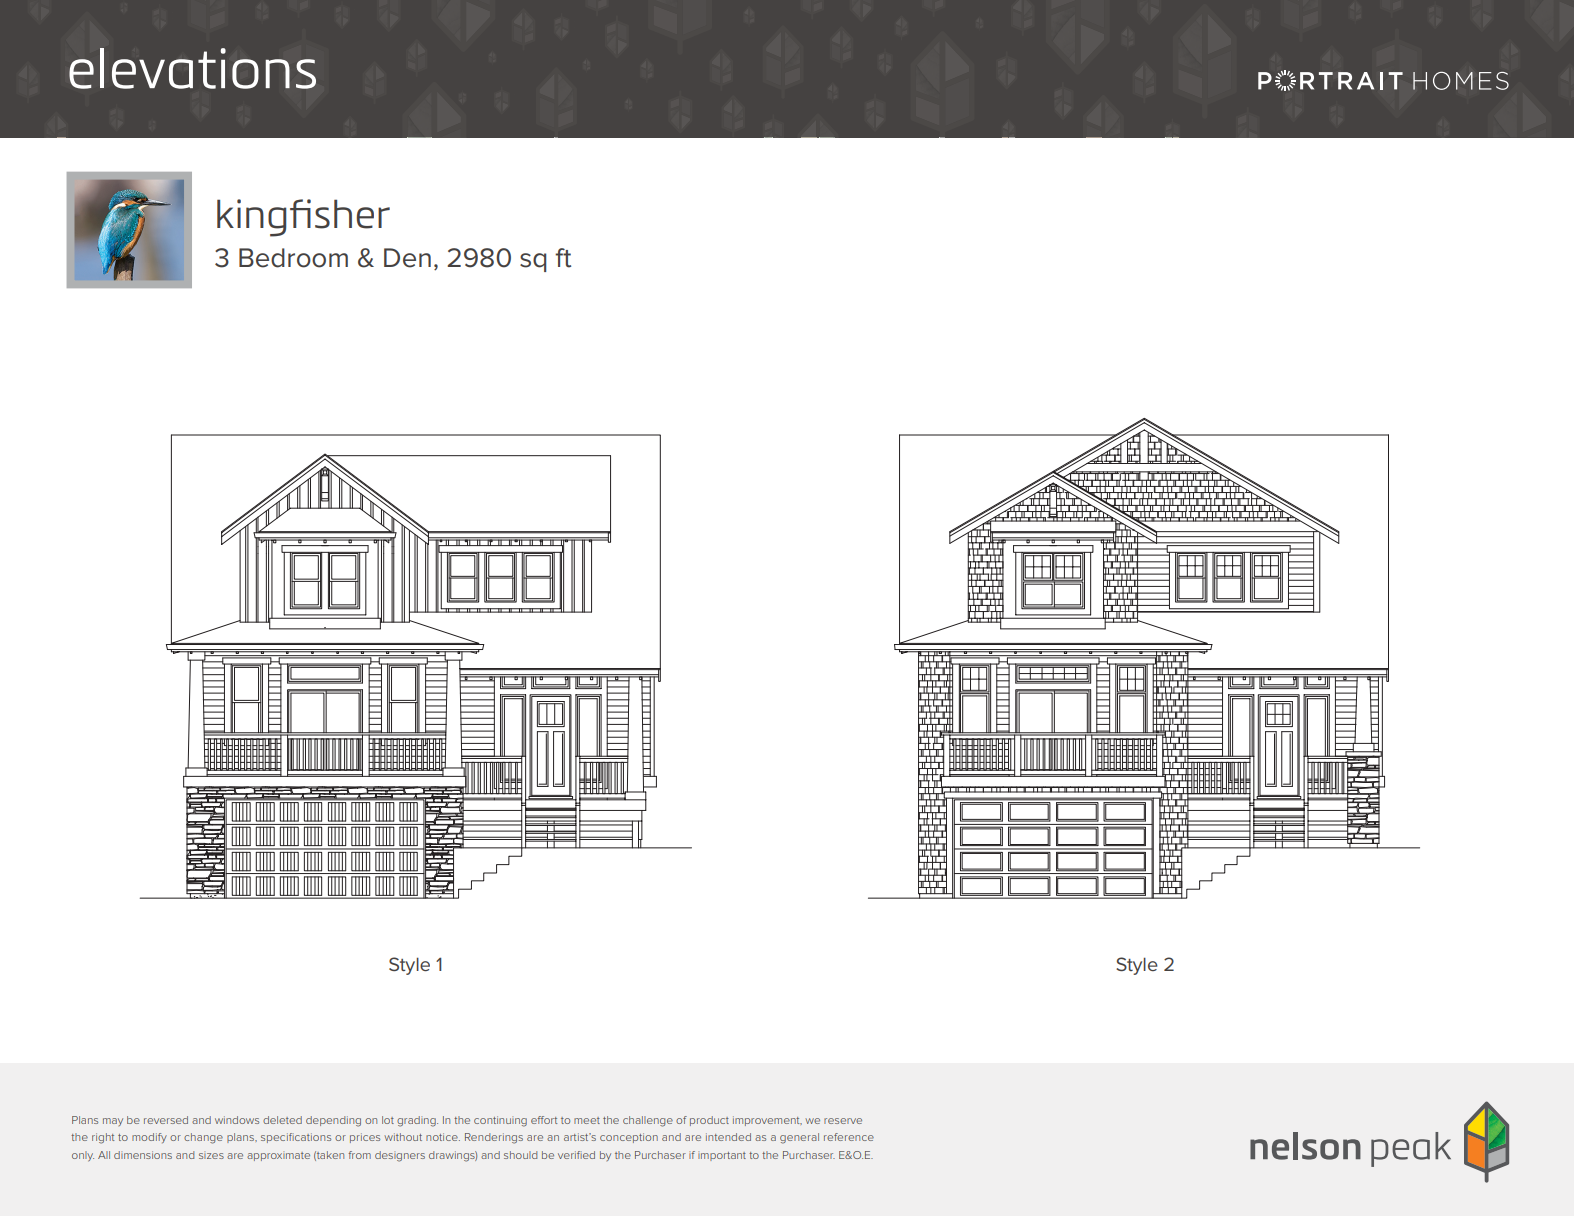  Describe the element at coordinates (728, 1137) in the screenshot. I see `intended` at that location.
